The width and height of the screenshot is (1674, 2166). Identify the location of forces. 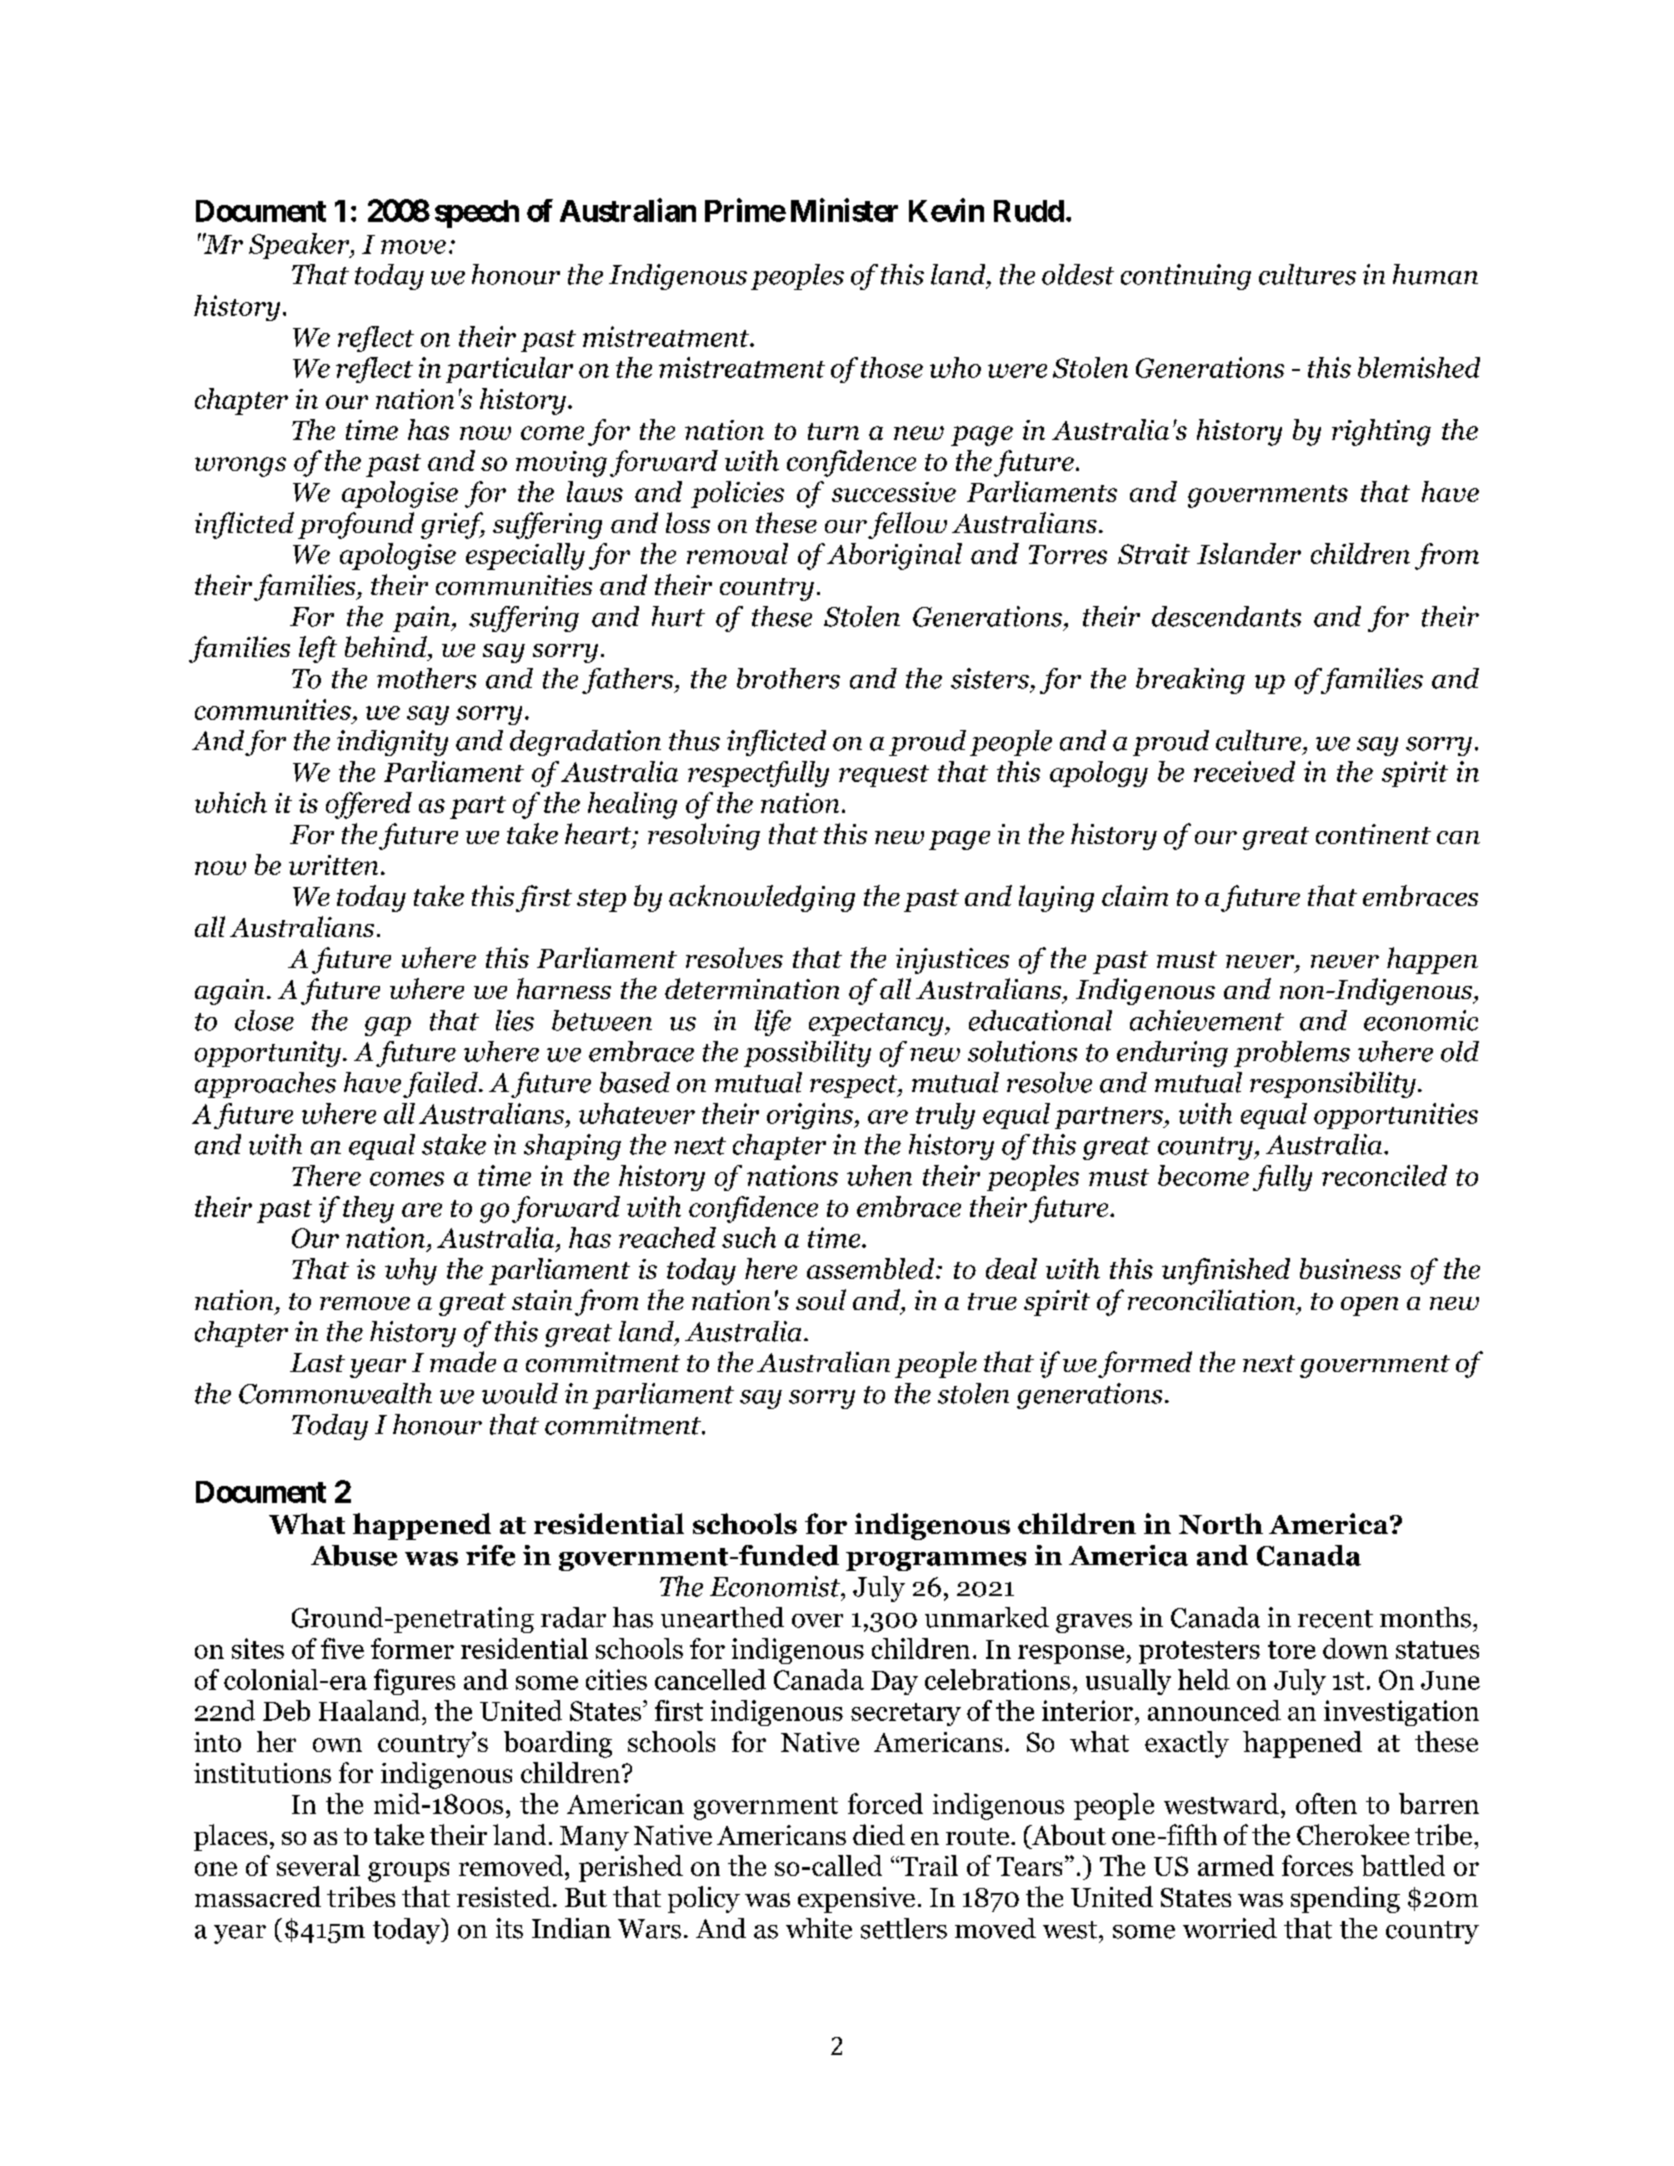
(1317, 1865).
